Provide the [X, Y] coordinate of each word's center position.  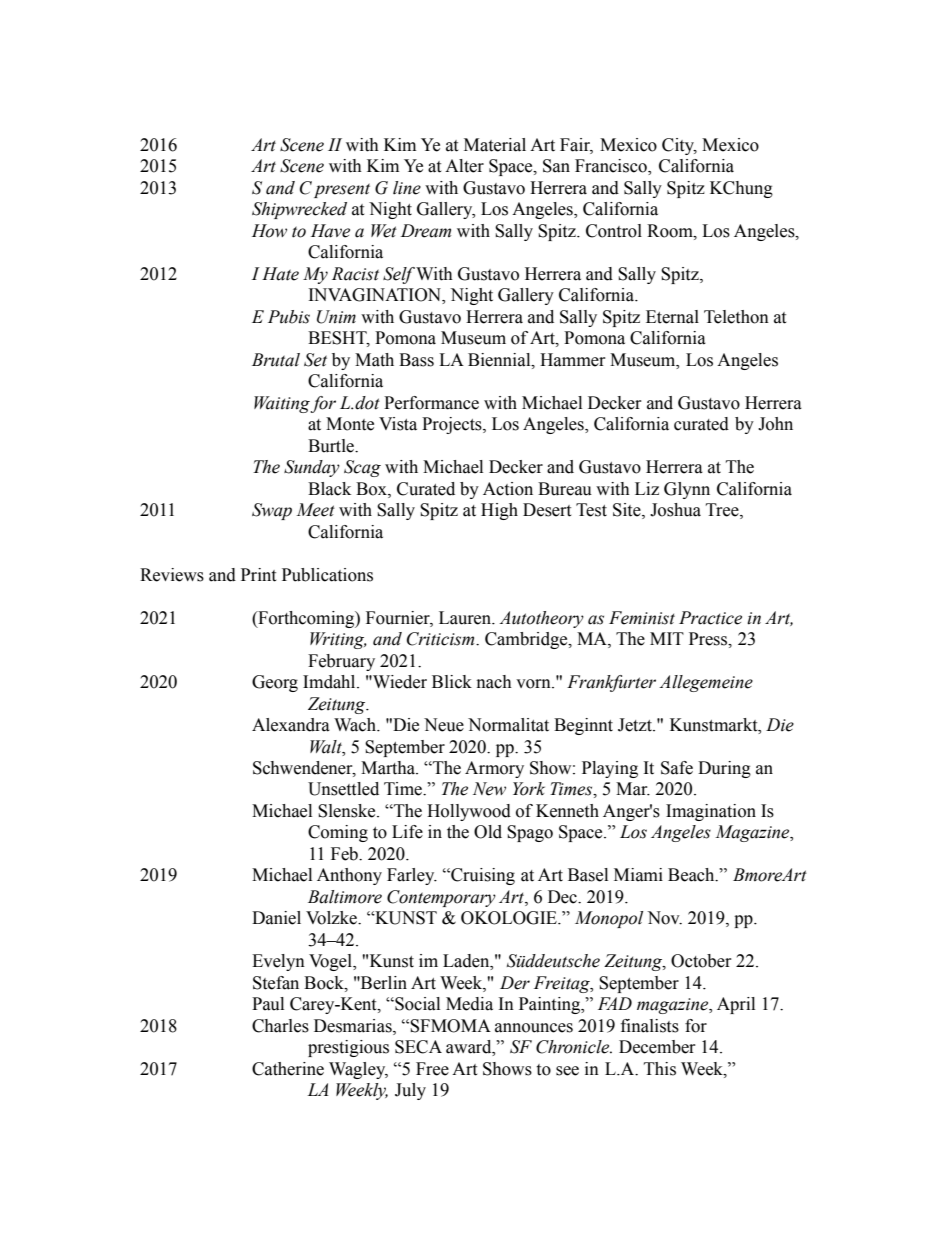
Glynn [687, 490]
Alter [464, 166]
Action [508, 489]
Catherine [288, 1069]
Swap [272, 511]
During [724, 769]
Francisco [612, 167]
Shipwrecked [299, 210]
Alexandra [291, 725]
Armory [494, 769]
